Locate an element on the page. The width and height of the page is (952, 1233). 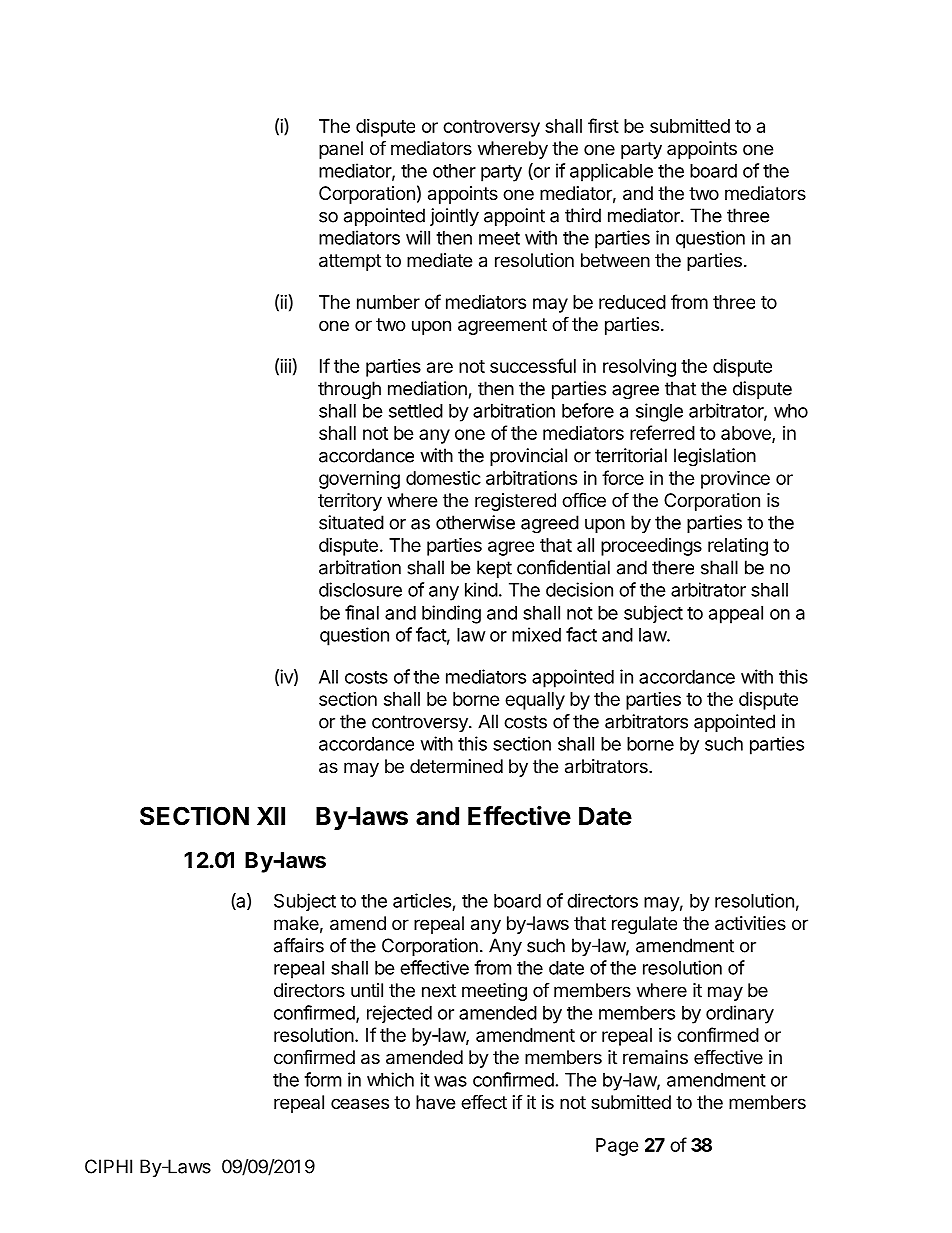
remains is located at coordinates (655, 1057).
